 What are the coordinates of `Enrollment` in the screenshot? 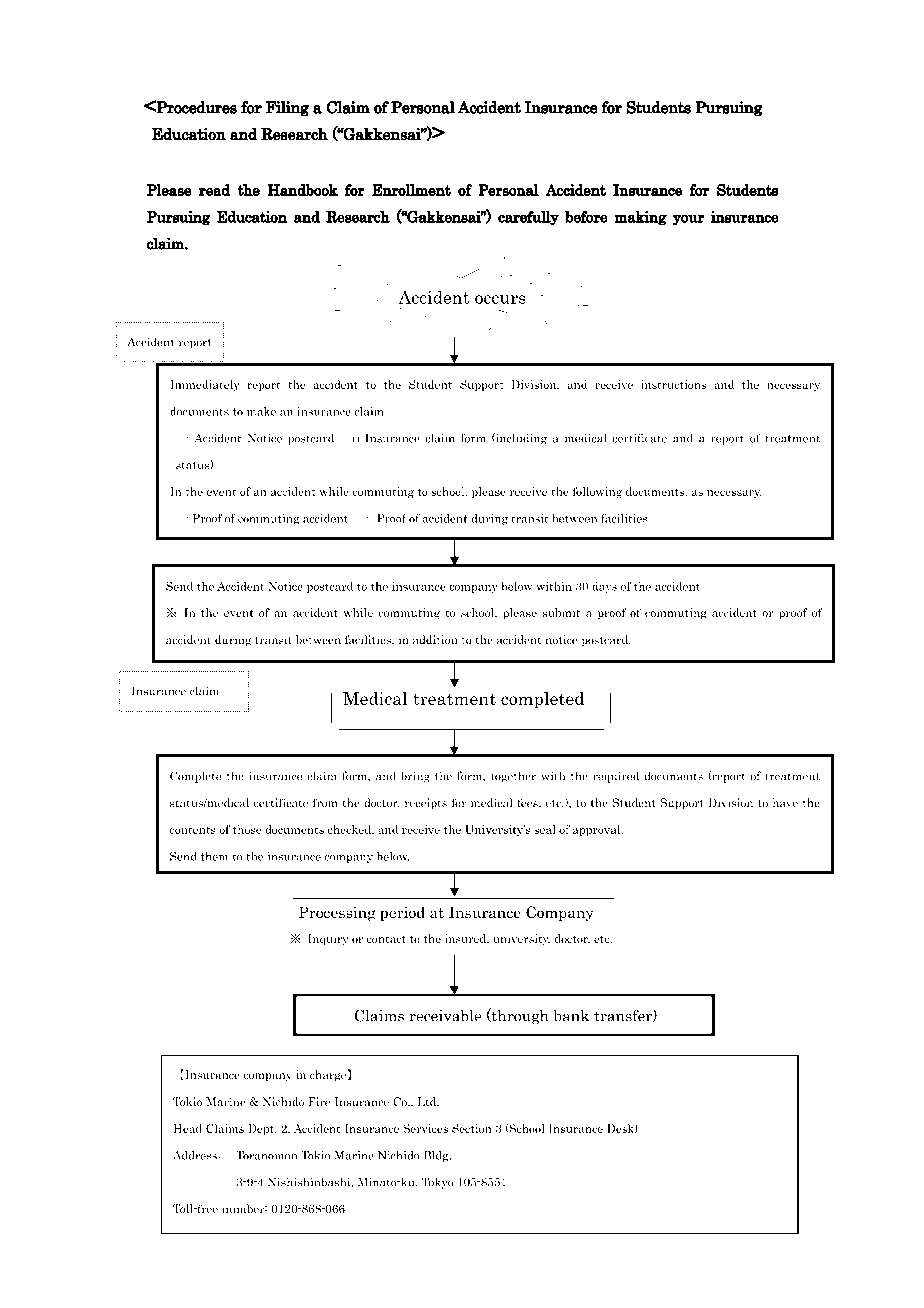 It's located at (411, 190).
